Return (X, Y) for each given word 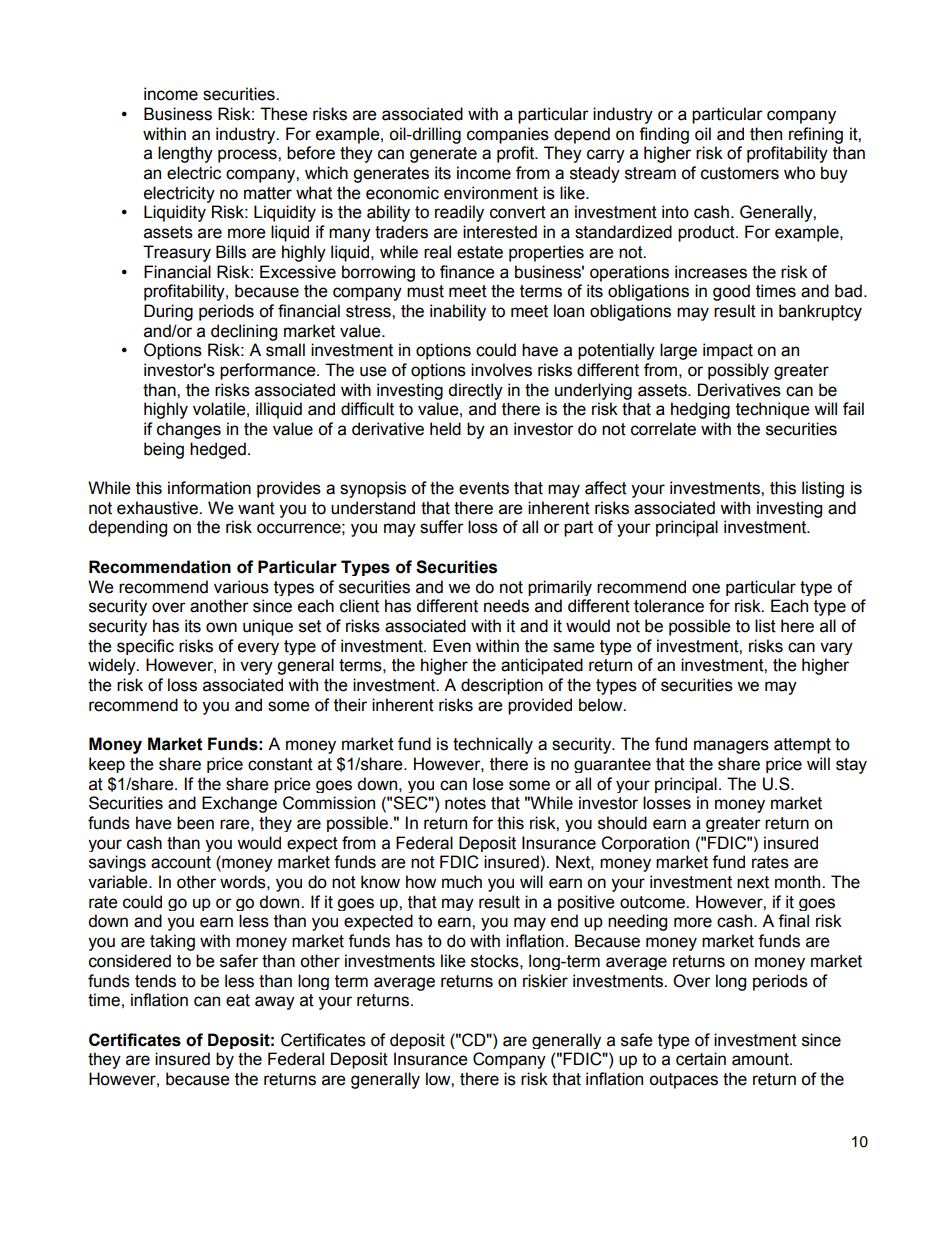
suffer (442, 527)
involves (501, 370)
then (766, 134)
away (275, 1003)
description (502, 686)
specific (145, 647)
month (799, 882)
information (209, 488)
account (181, 862)
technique (773, 410)
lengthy (185, 154)
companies (508, 135)
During (168, 312)
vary (836, 648)
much (462, 882)
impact (728, 351)
